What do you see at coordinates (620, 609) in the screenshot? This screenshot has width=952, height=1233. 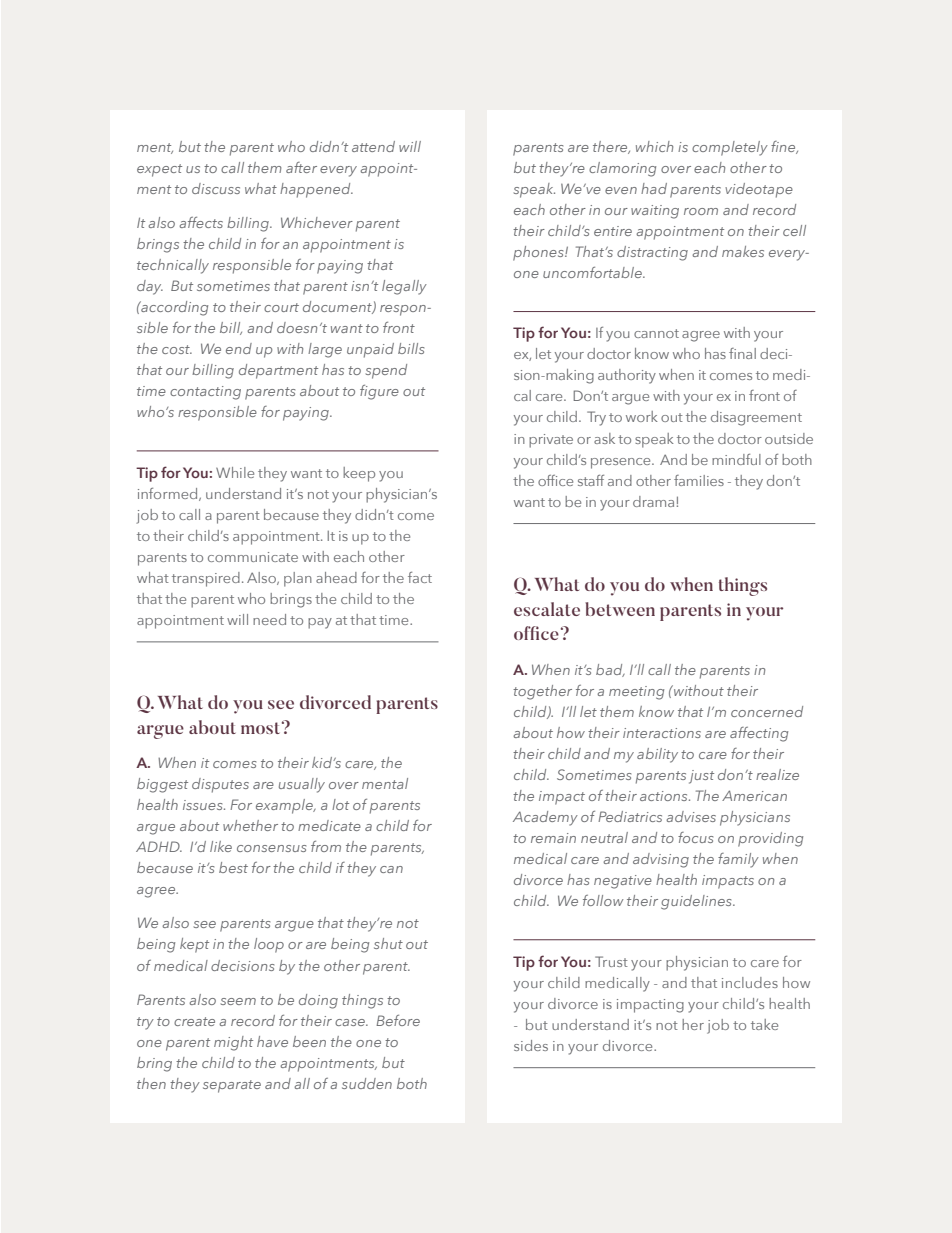 I see `between` at bounding box center [620, 609].
